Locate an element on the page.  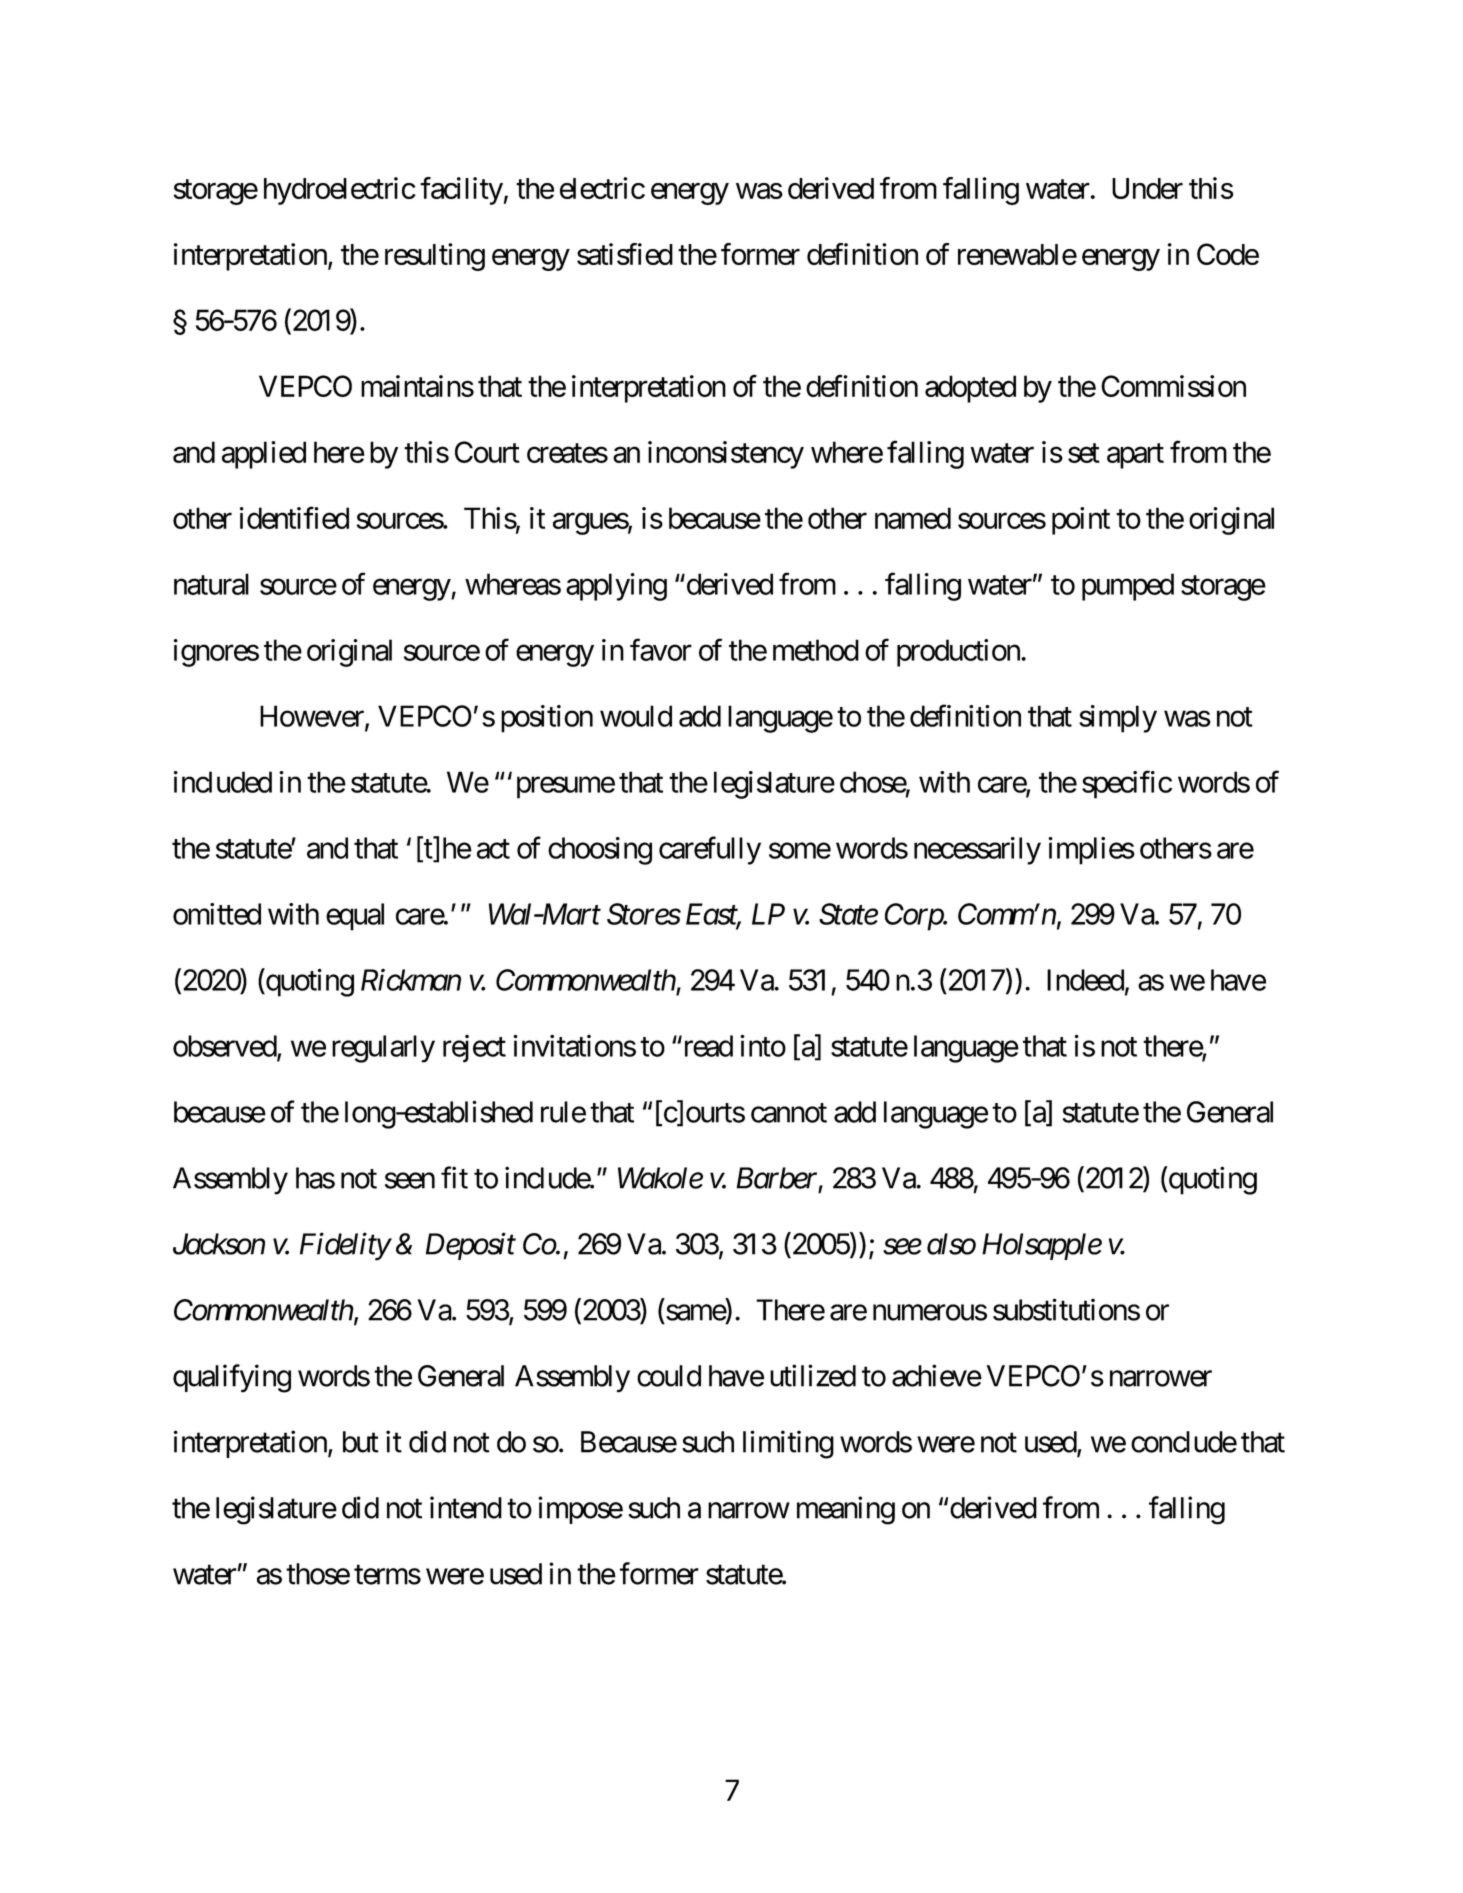
Indeed is located at coordinates (1085, 980).
